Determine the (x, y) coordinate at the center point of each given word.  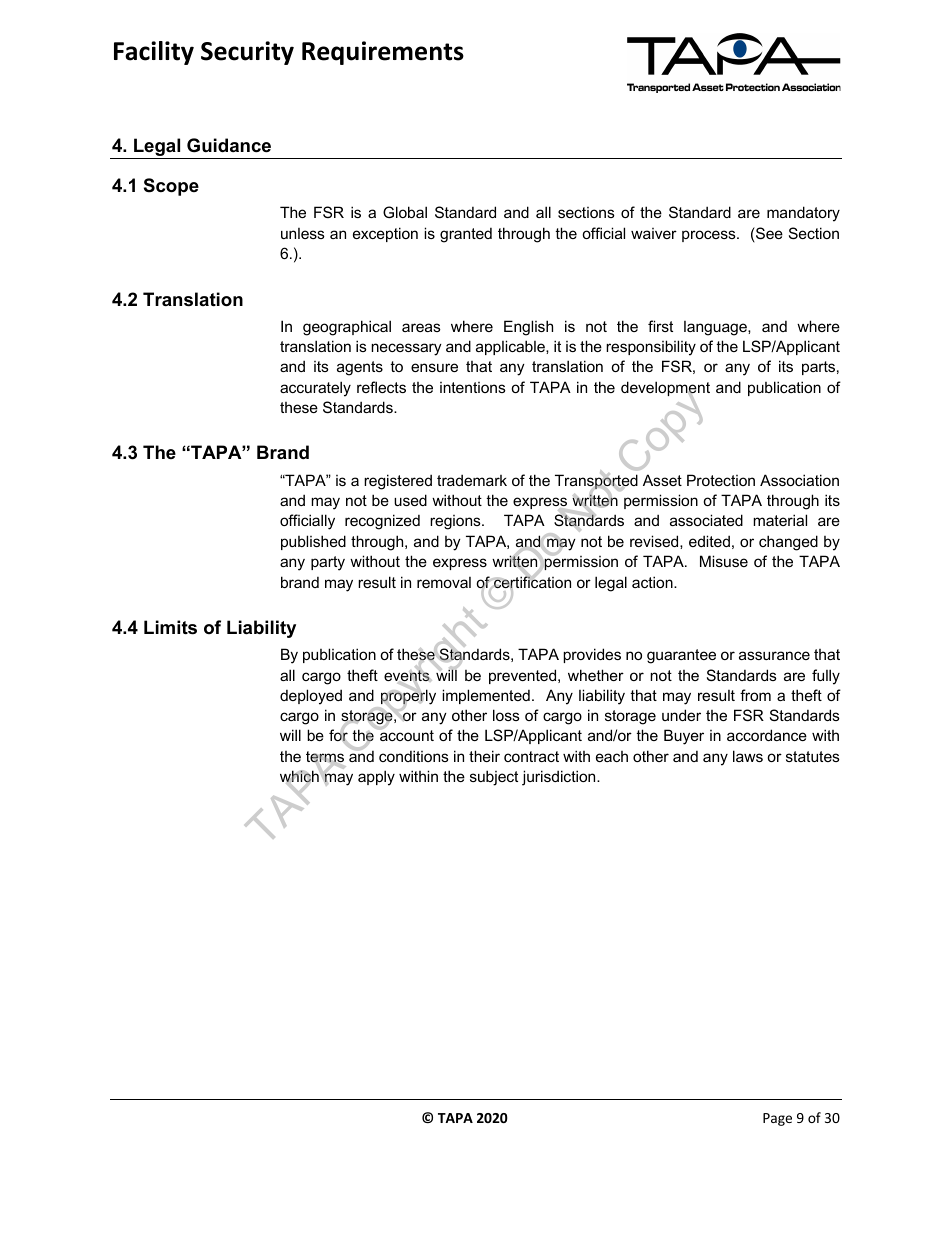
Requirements (383, 53)
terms (325, 758)
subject (494, 778)
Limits (170, 627)
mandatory (803, 214)
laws (748, 756)
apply (376, 778)
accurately (315, 389)
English (528, 328)
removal (444, 582)
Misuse (724, 561)
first (660, 326)
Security (247, 53)
